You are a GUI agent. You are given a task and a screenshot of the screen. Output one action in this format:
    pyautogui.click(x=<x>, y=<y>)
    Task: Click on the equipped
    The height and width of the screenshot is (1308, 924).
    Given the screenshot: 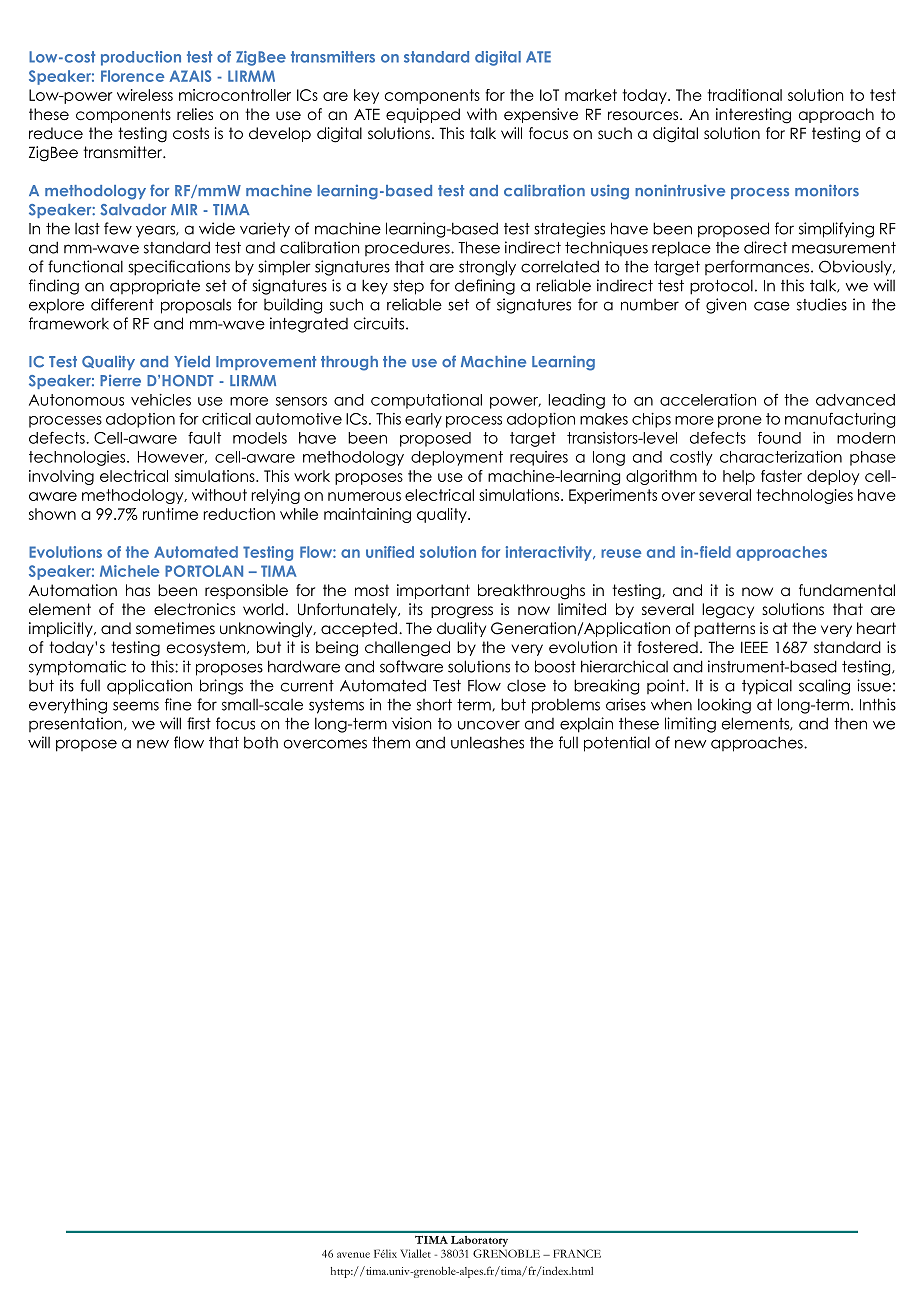 What is the action you would take?
    pyautogui.click(x=423, y=115)
